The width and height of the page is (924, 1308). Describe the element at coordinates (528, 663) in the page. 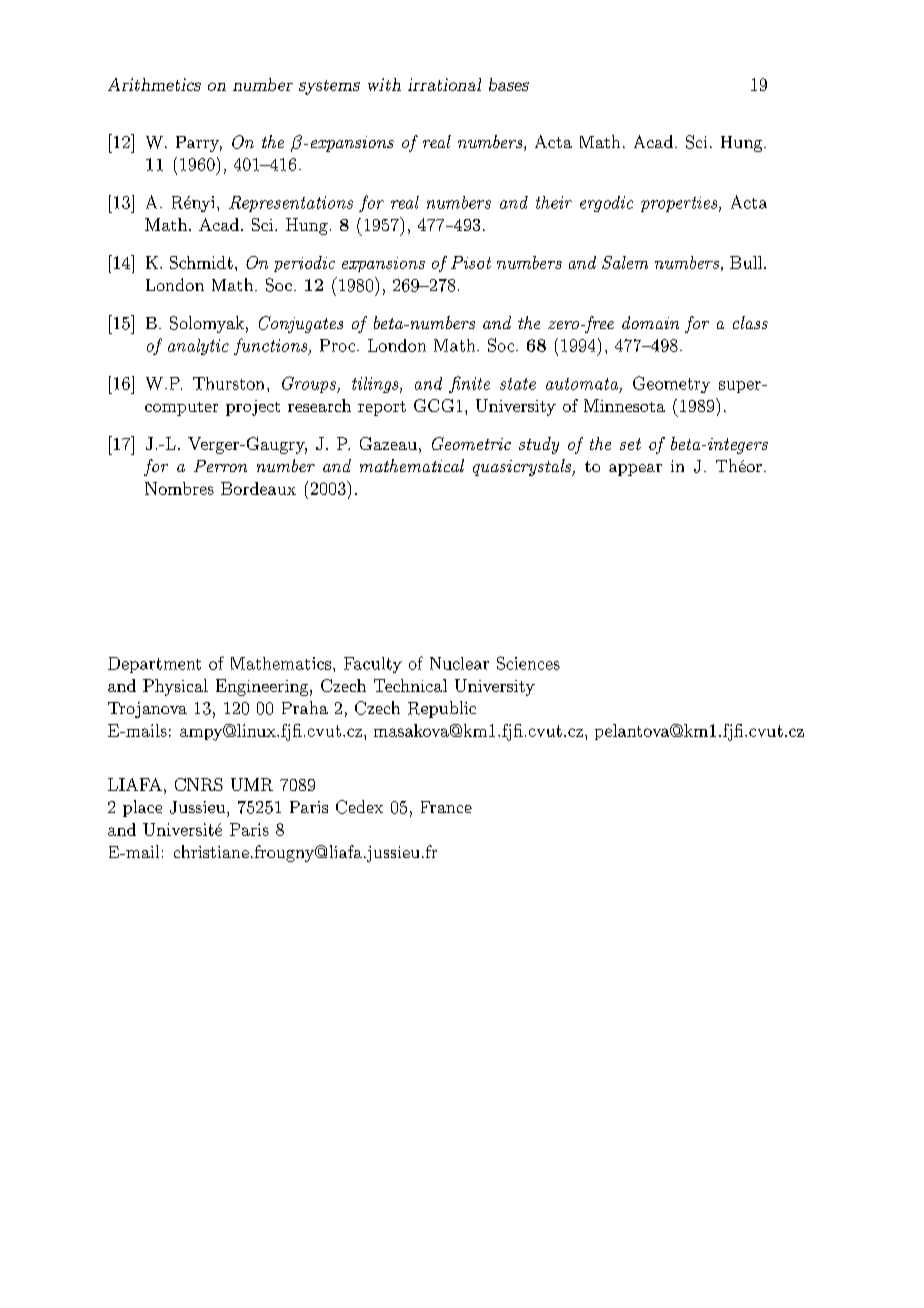

I see `Sciences` at that location.
